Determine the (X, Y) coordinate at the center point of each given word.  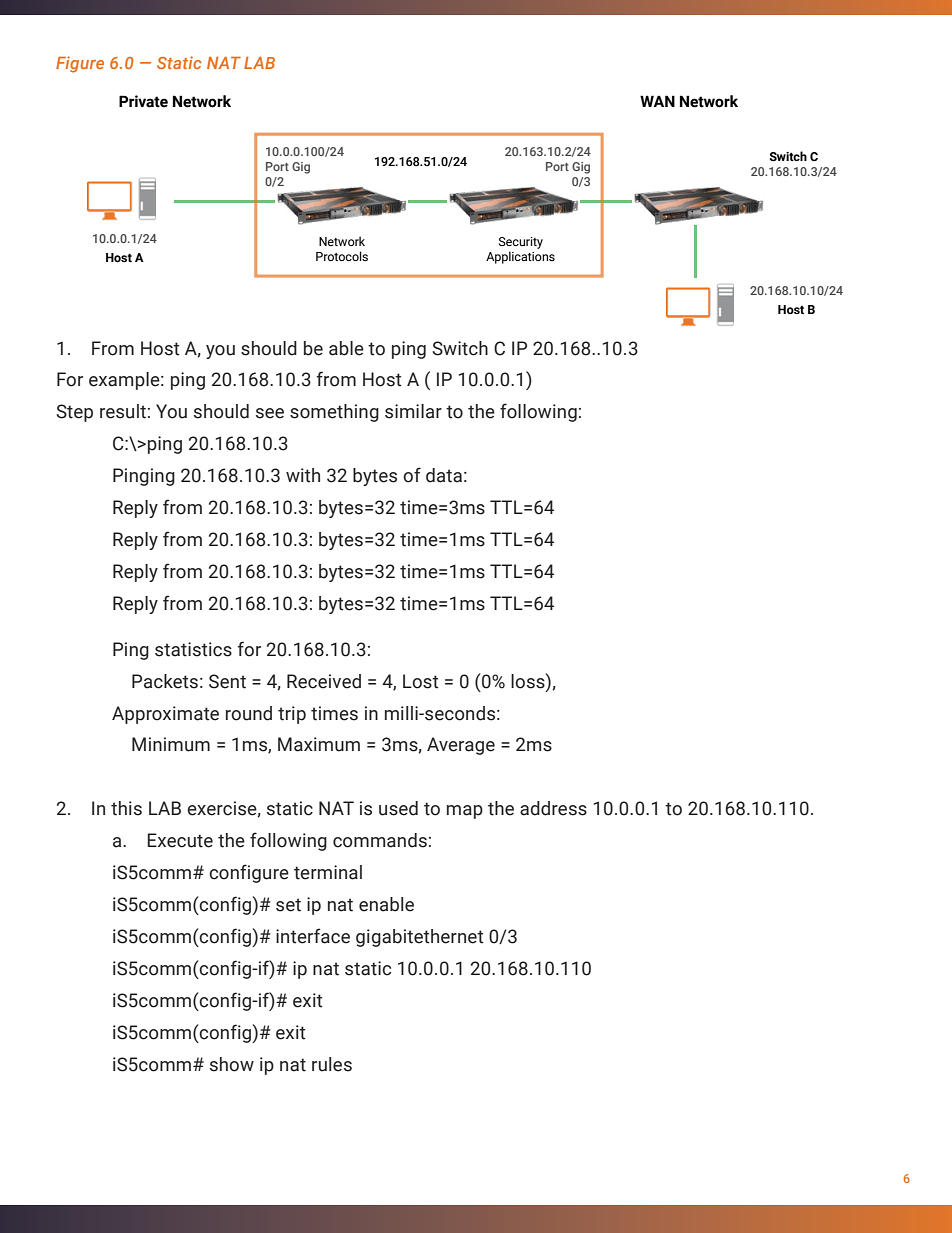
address (553, 808)
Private (143, 101)
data (444, 475)
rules (332, 1064)
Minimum (171, 744)
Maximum (319, 744)
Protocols (342, 256)
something (334, 413)
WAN (657, 101)
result (123, 411)
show (232, 1064)
